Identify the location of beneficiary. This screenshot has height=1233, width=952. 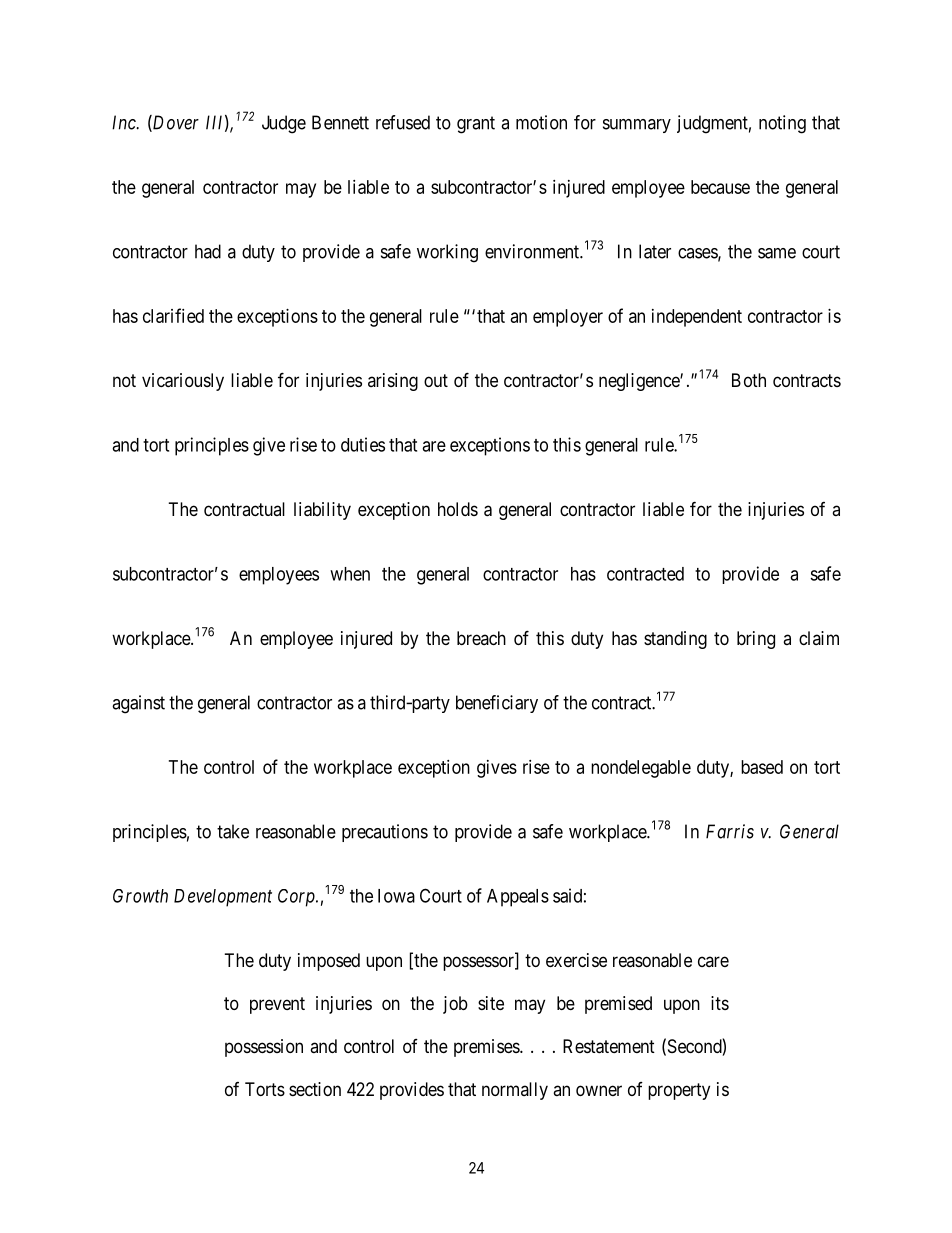
(497, 704).
